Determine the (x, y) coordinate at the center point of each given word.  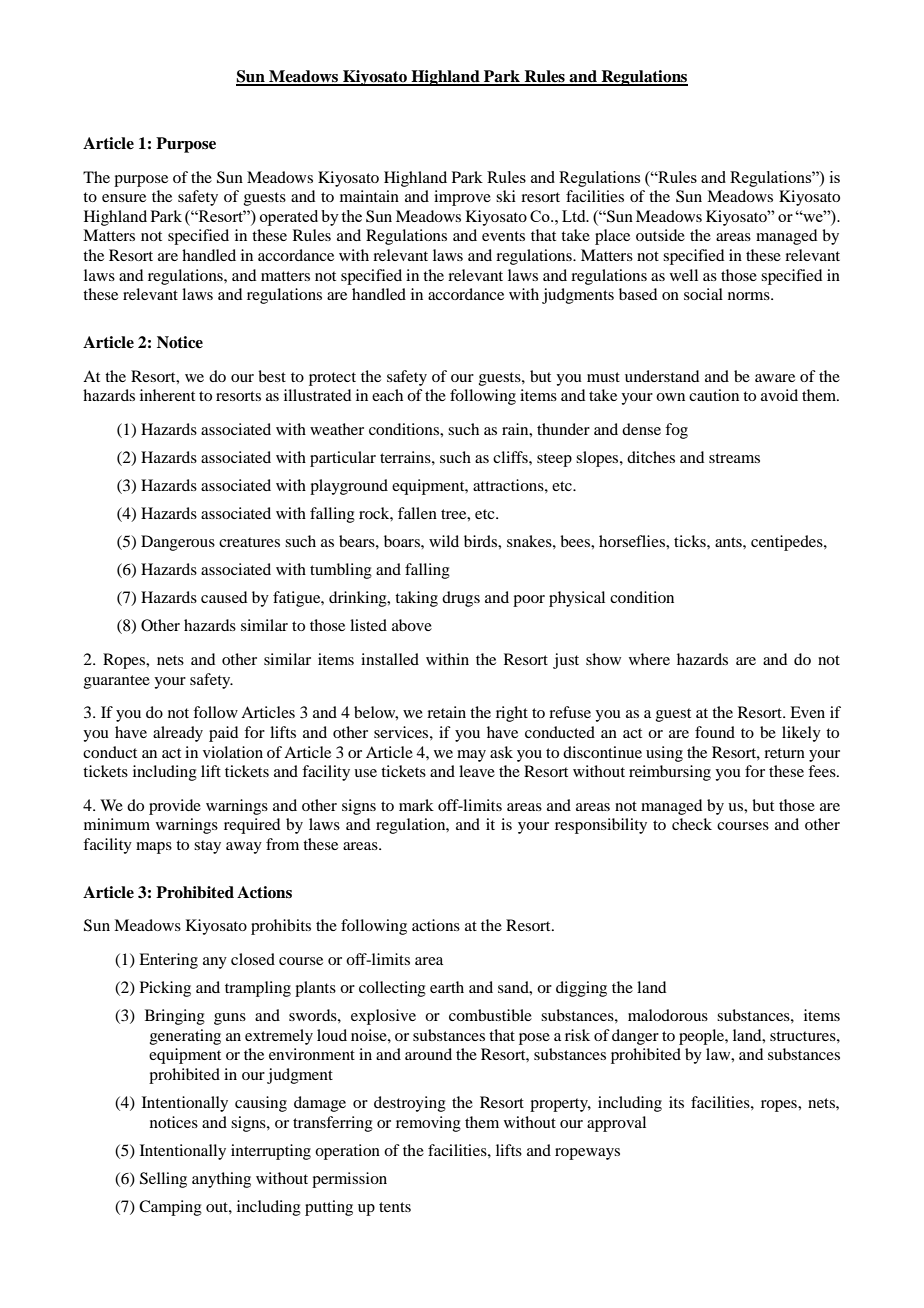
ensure (124, 198)
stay (207, 847)
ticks (691, 541)
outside (660, 235)
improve (462, 198)
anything (221, 1180)
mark (416, 805)
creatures (249, 542)
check (692, 824)
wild (444, 541)
